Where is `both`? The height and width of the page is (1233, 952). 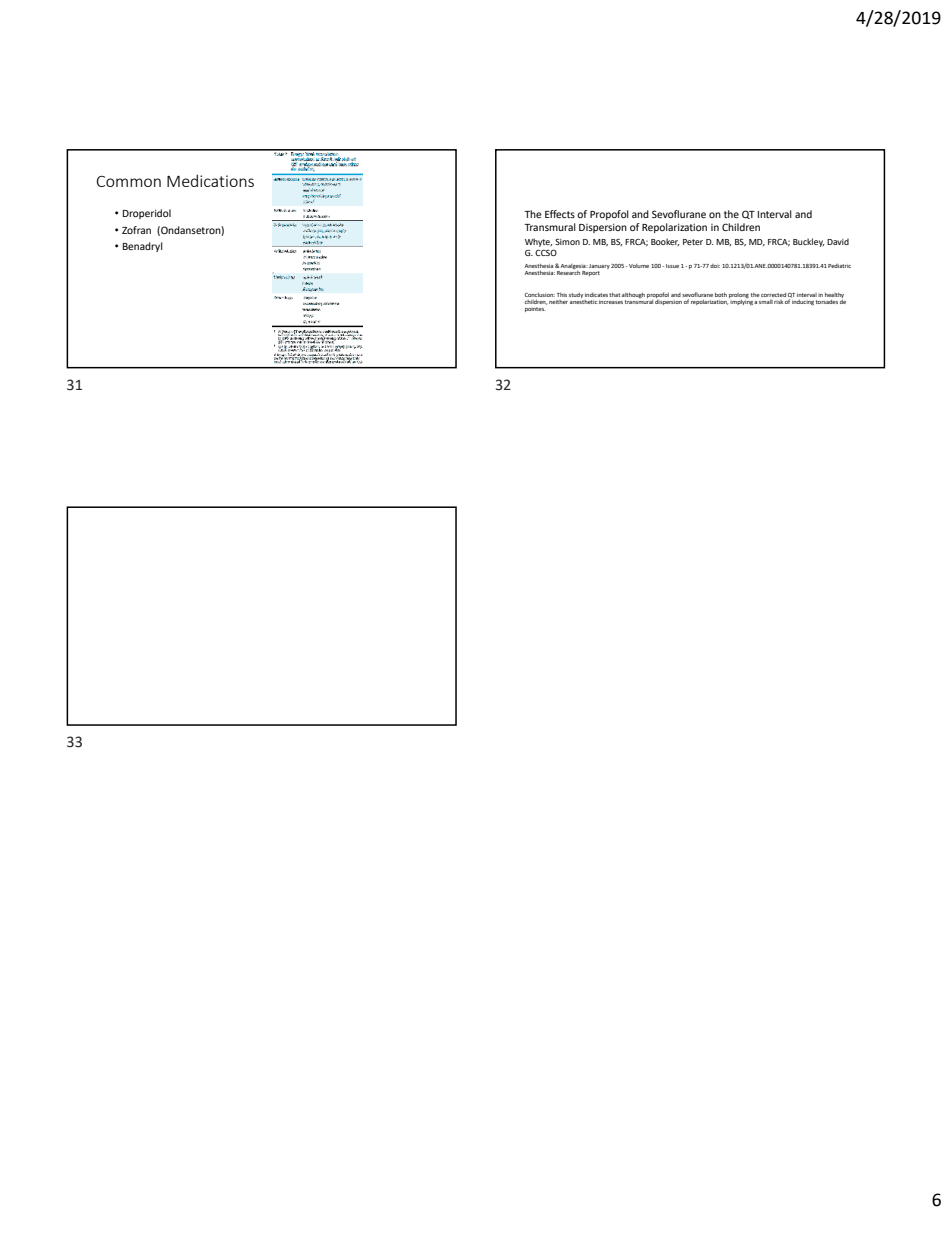
both is located at coordinates (721, 295).
